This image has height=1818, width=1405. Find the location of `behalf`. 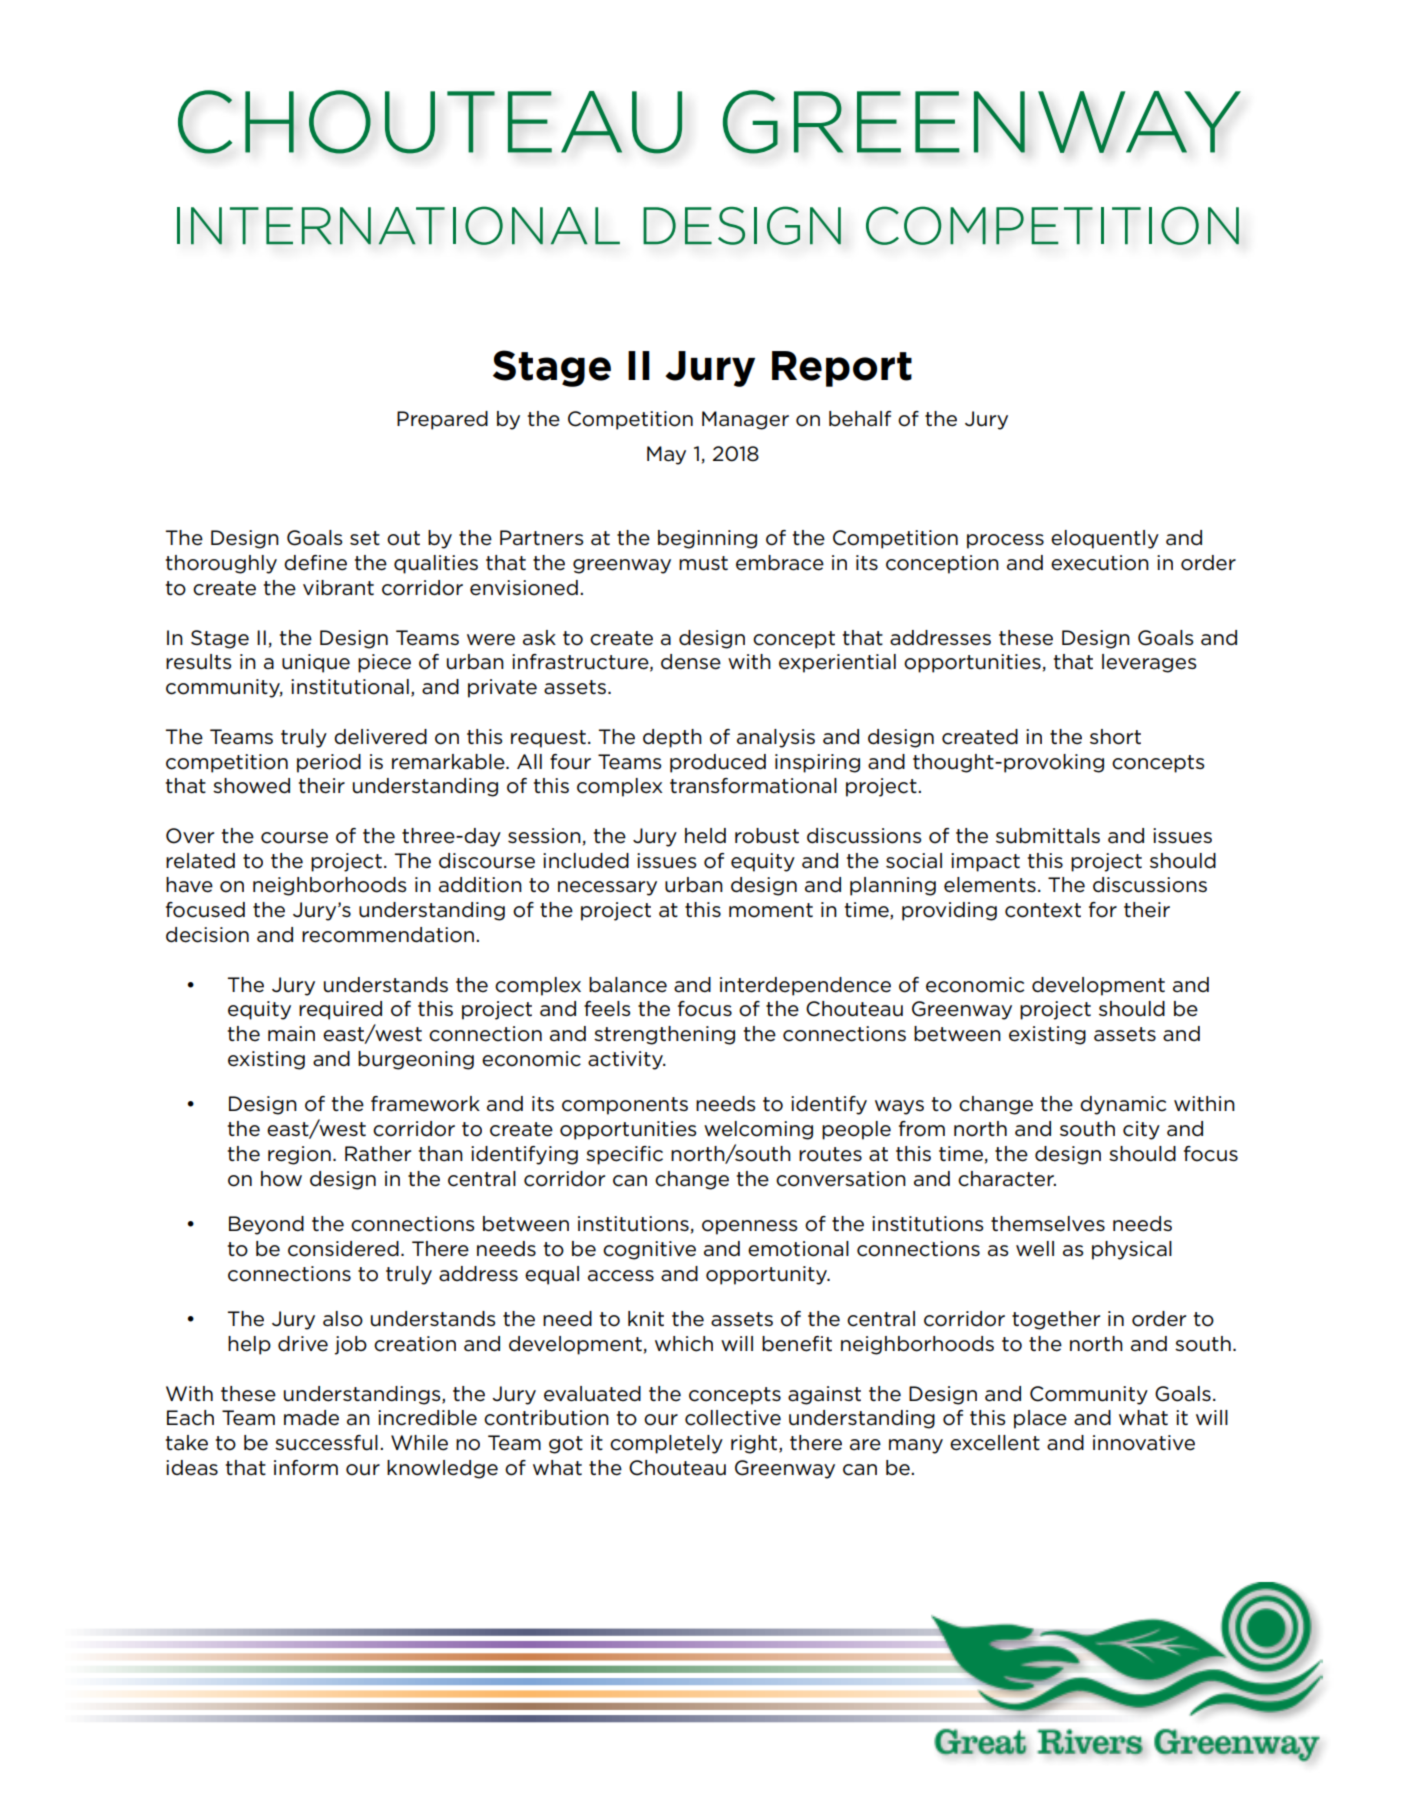

behalf is located at coordinates (860, 419).
